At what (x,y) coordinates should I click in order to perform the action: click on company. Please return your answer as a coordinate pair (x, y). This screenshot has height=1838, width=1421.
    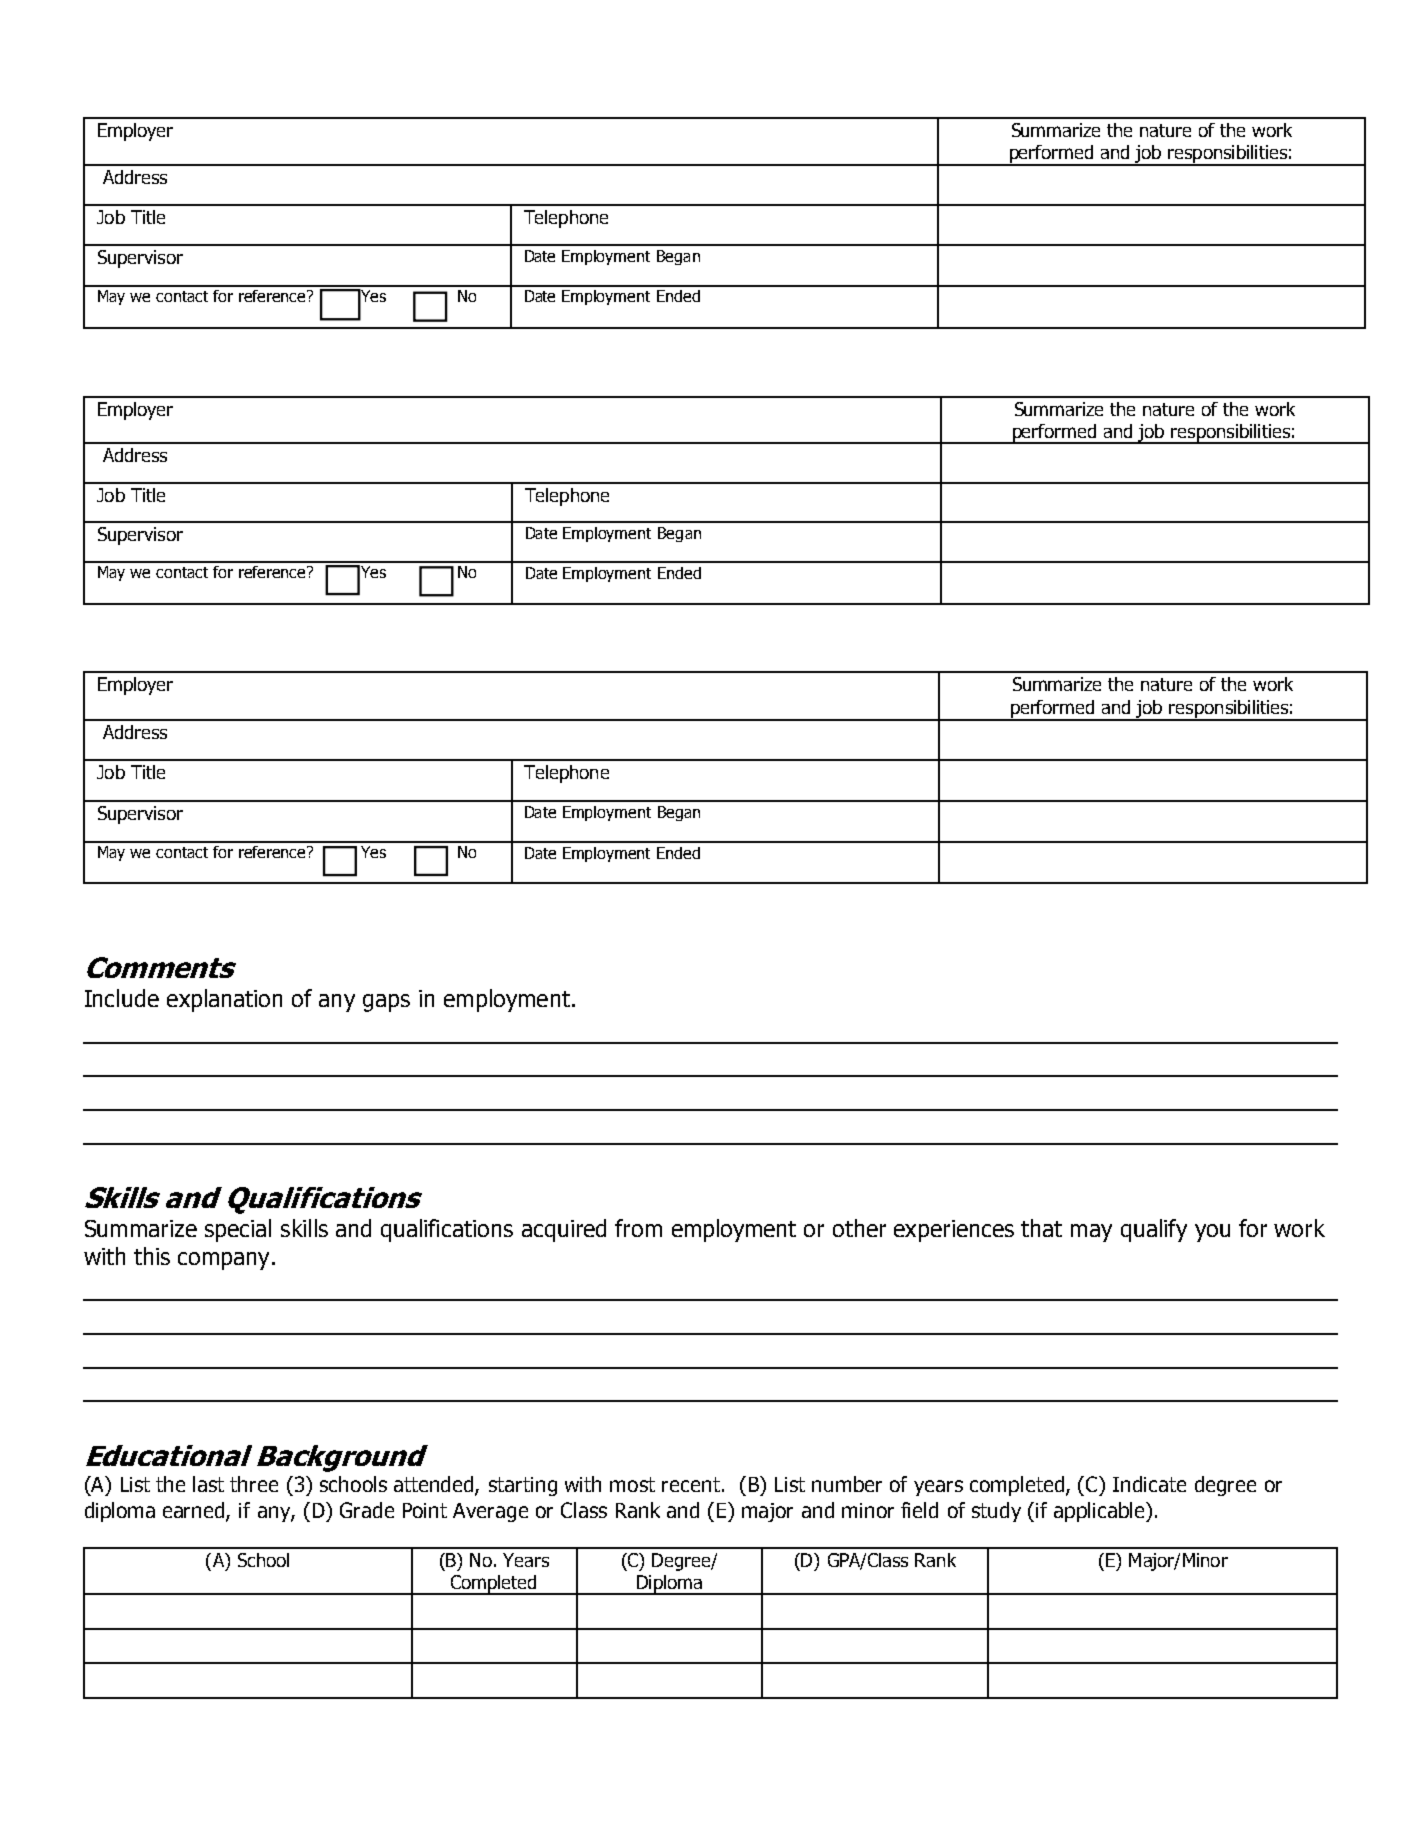
    Looking at the image, I should click on (223, 1261).
